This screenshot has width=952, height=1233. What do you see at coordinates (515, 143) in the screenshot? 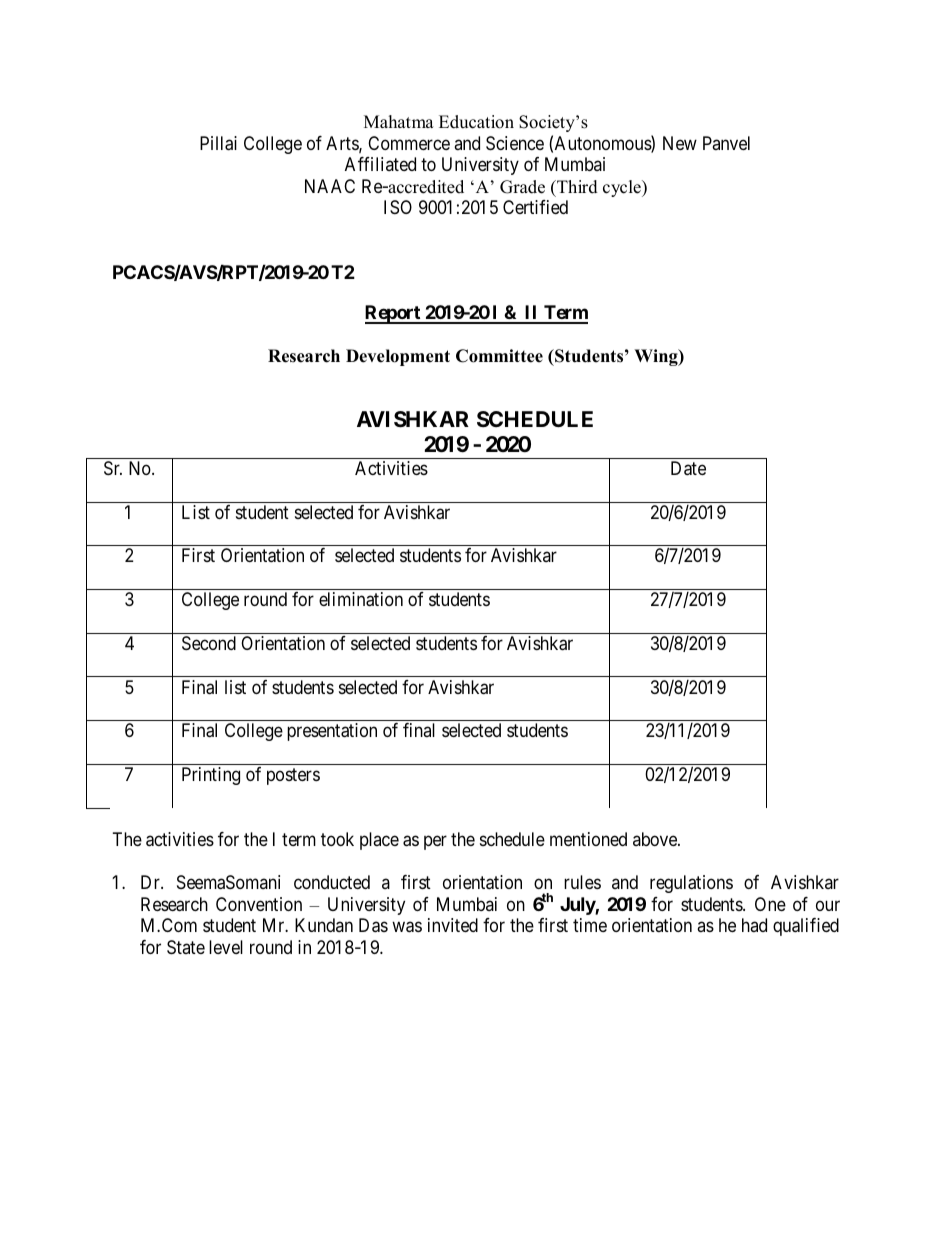
I see `Science` at bounding box center [515, 143].
